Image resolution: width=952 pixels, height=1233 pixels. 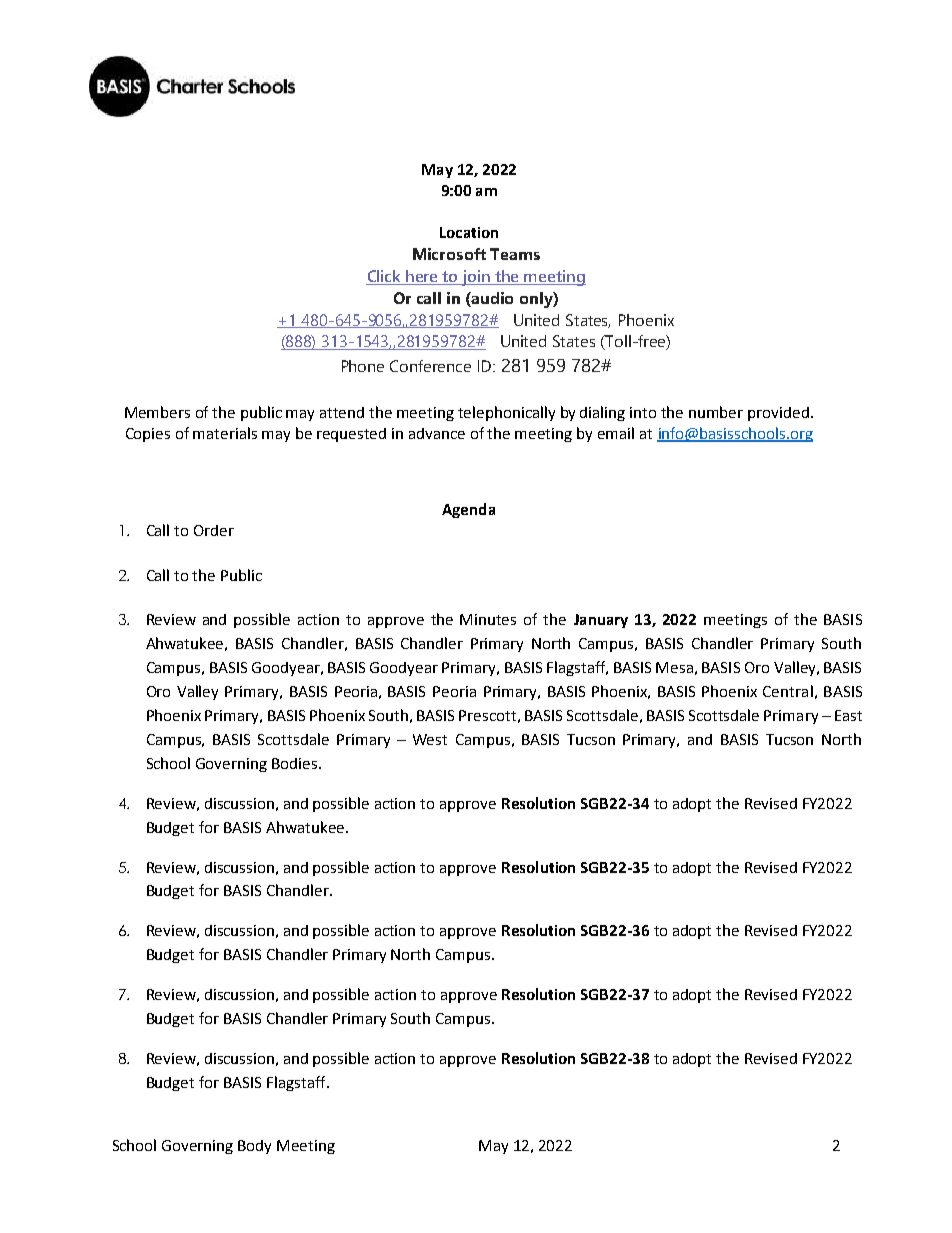 I want to click on Teams, so click(x=515, y=254).
